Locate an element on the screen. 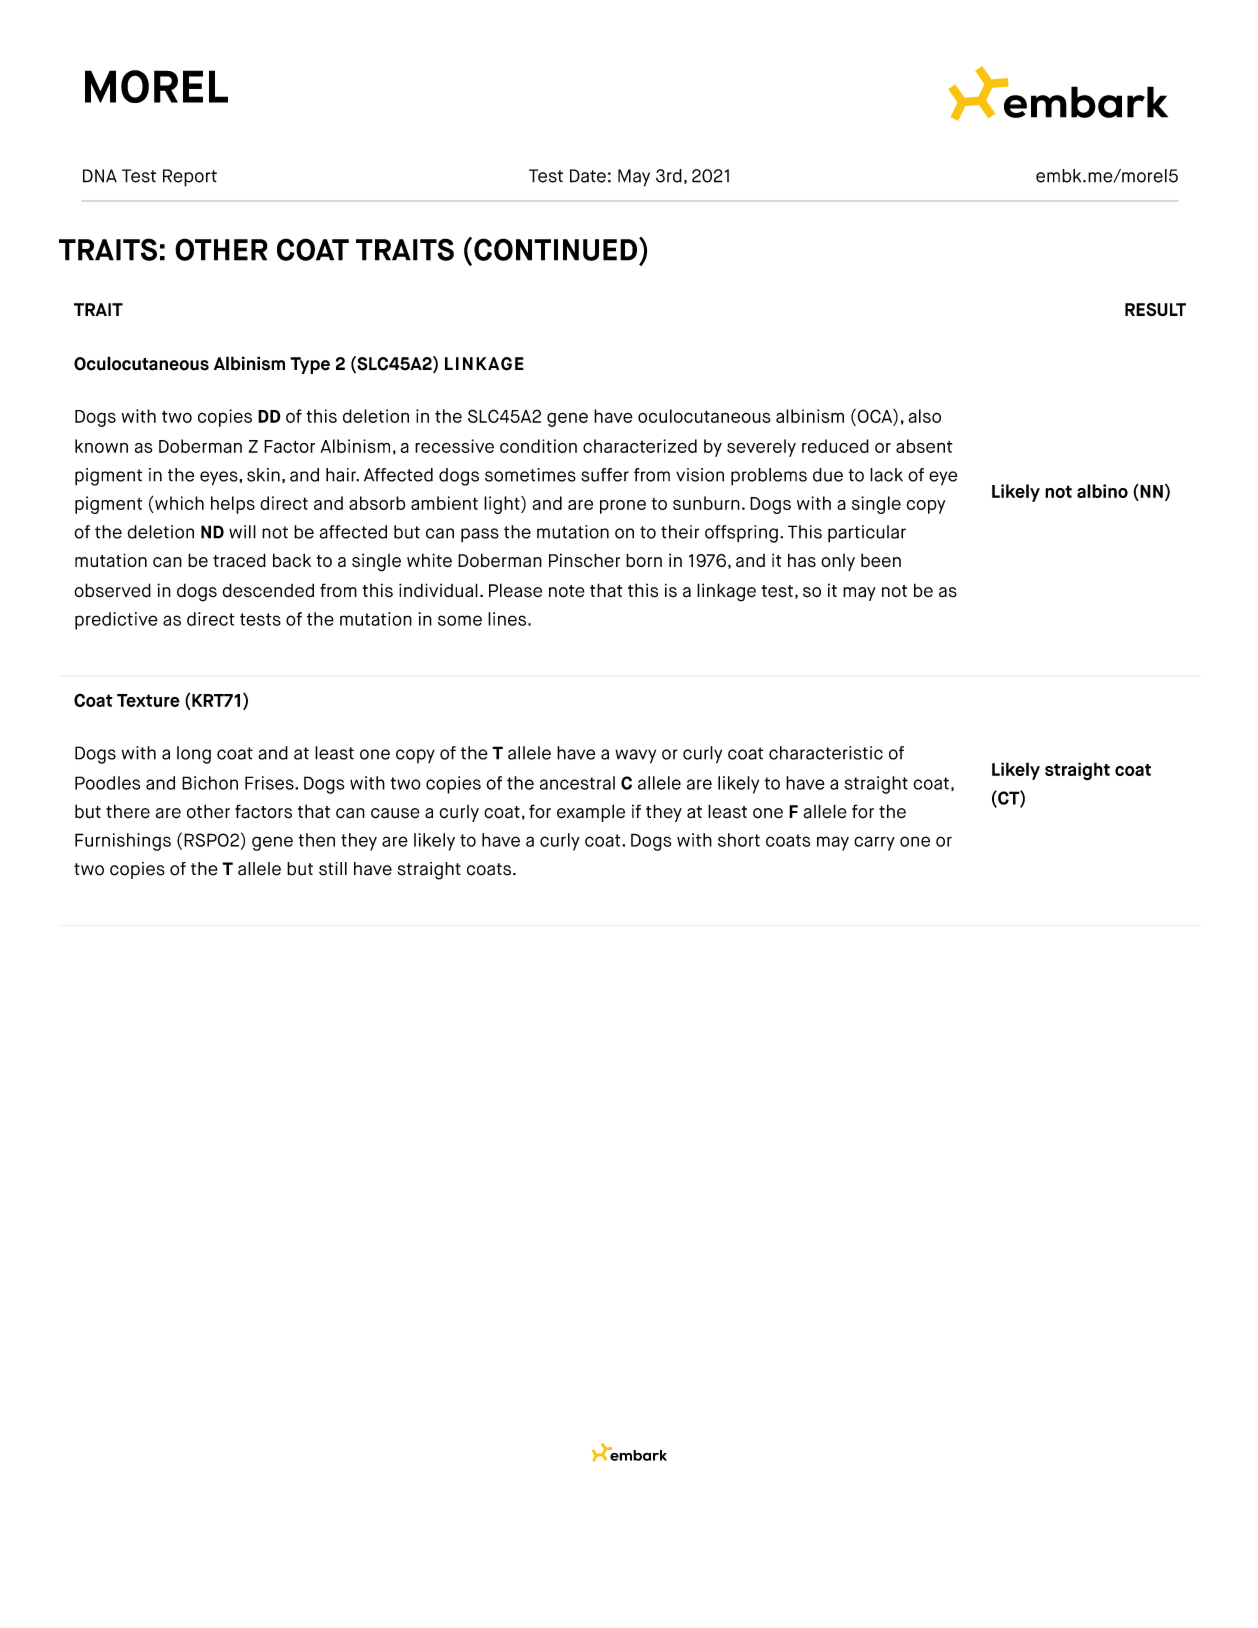 The width and height of the screenshot is (1258, 1628). then is located at coordinates (316, 840).
